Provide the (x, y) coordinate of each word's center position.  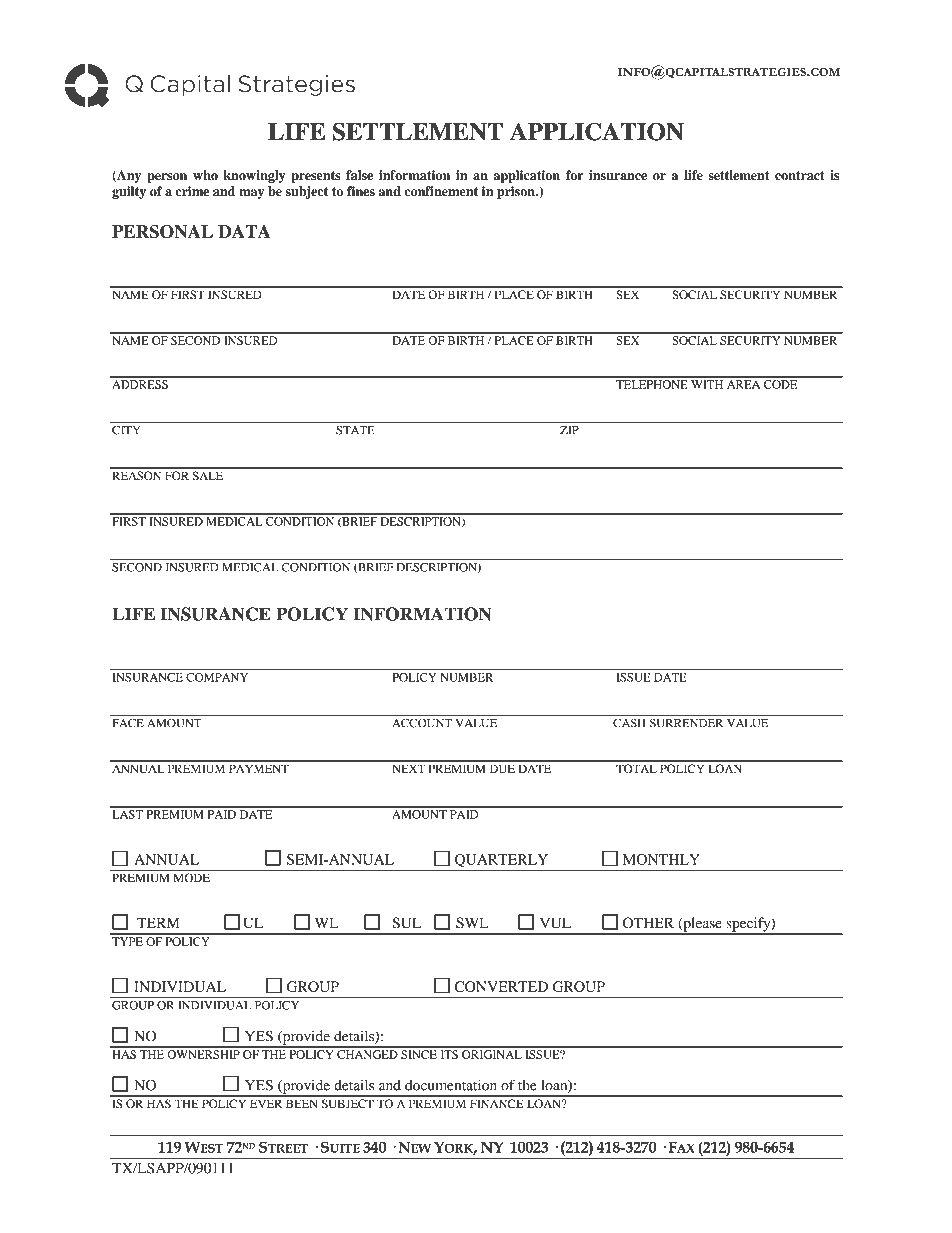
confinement (441, 191)
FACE (128, 723)
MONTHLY (661, 859)
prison (517, 192)
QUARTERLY (501, 862)
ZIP (569, 430)
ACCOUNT (422, 723)
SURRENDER (686, 723)
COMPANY (217, 677)
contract (800, 175)
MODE (192, 877)
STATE (355, 430)
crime (192, 191)
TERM (158, 922)
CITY (126, 430)
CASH (629, 723)
